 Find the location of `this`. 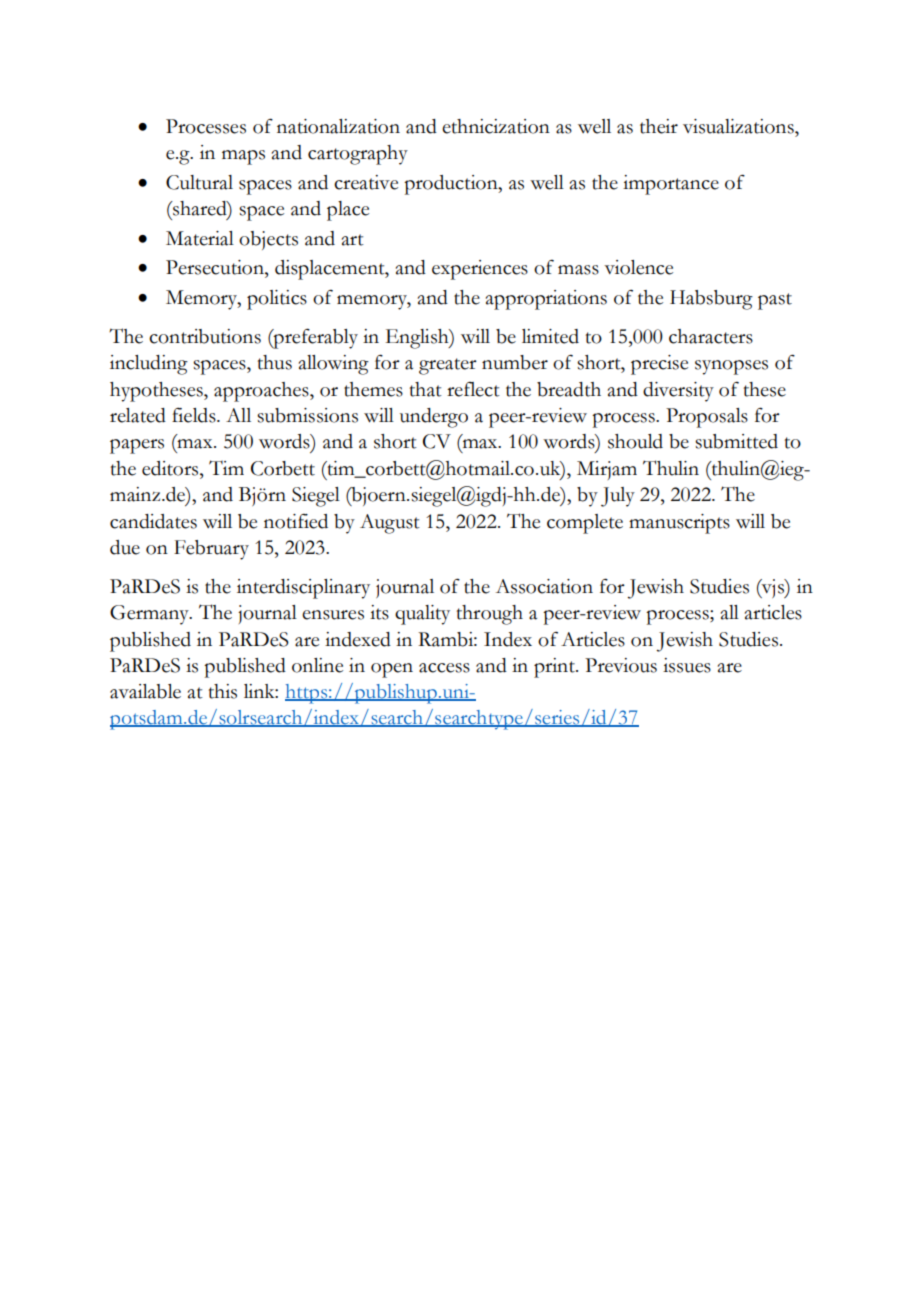

this is located at coordinates (223, 691).
